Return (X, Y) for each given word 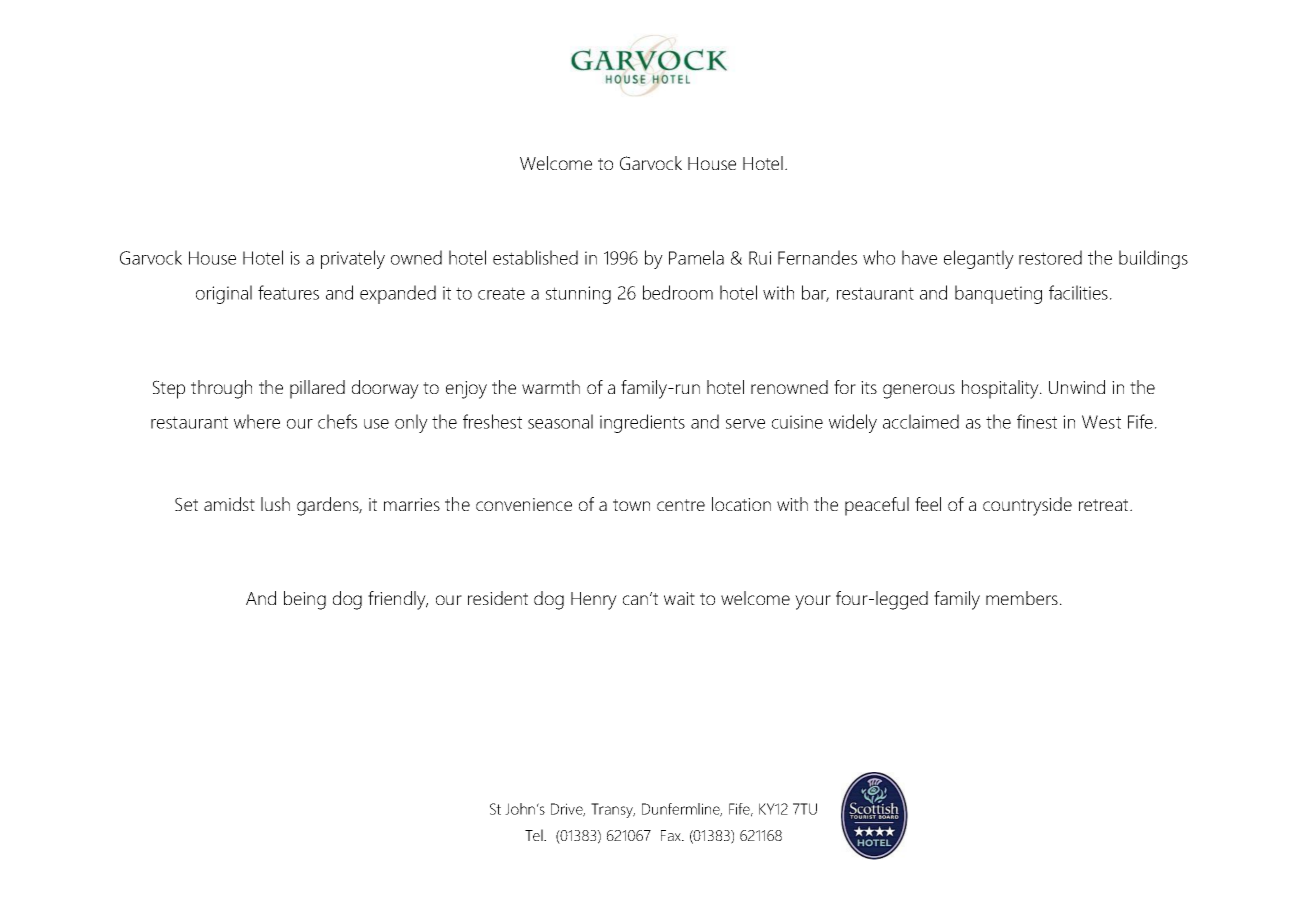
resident (498, 598)
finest (1037, 421)
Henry (594, 601)
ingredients (642, 423)
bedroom (678, 292)
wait (679, 598)
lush (275, 504)
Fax (672, 835)
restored (1050, 257)
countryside (1027, 506)
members (1022, 598)
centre (681, 505)
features (288, 292)
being (305, 600)
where (257, 421)
